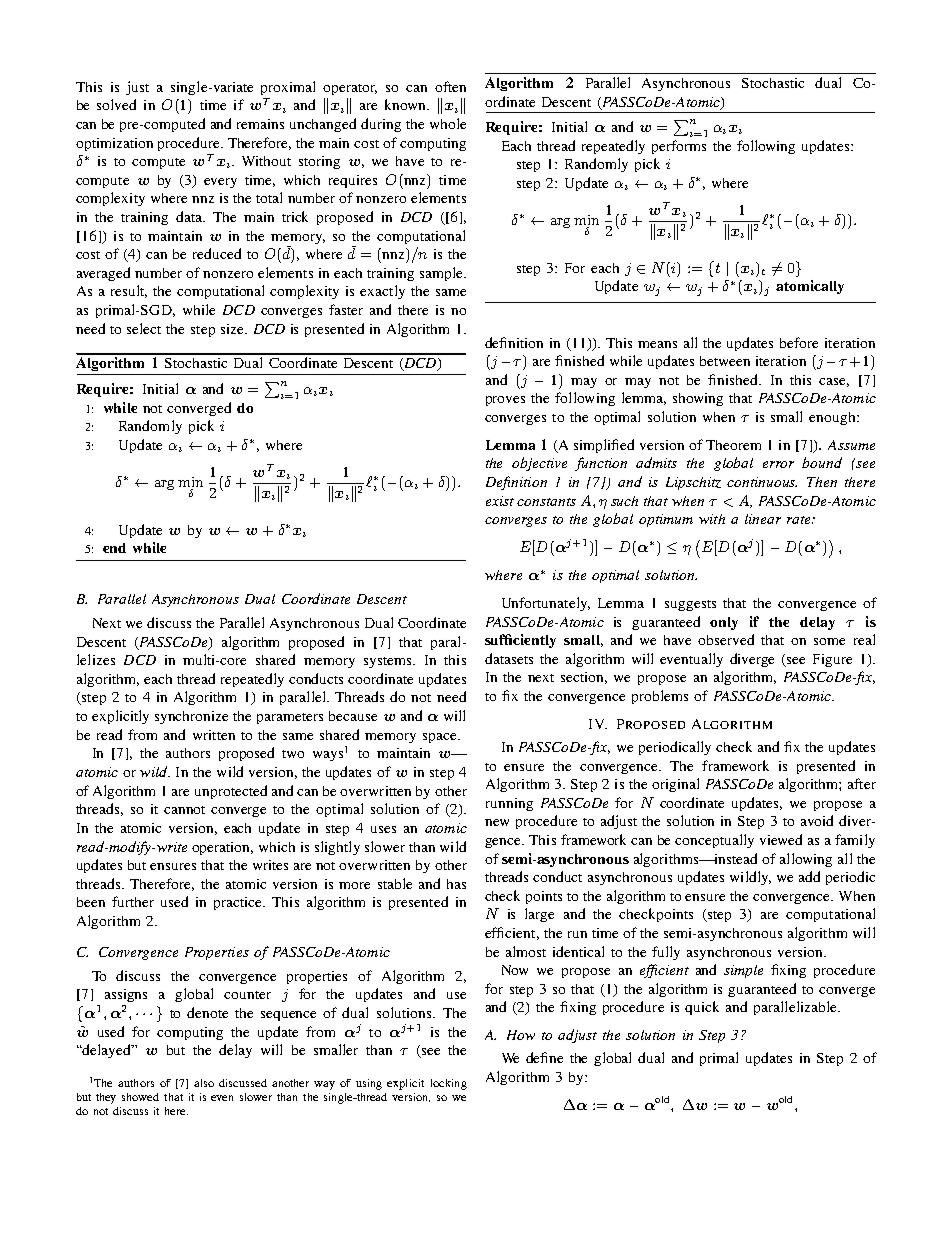 The width and height of the screenshot is (952, 1233). What do you see at coordinates (724, 623) in the screenshot?
I see `only` at bounding box center [724, 623].
